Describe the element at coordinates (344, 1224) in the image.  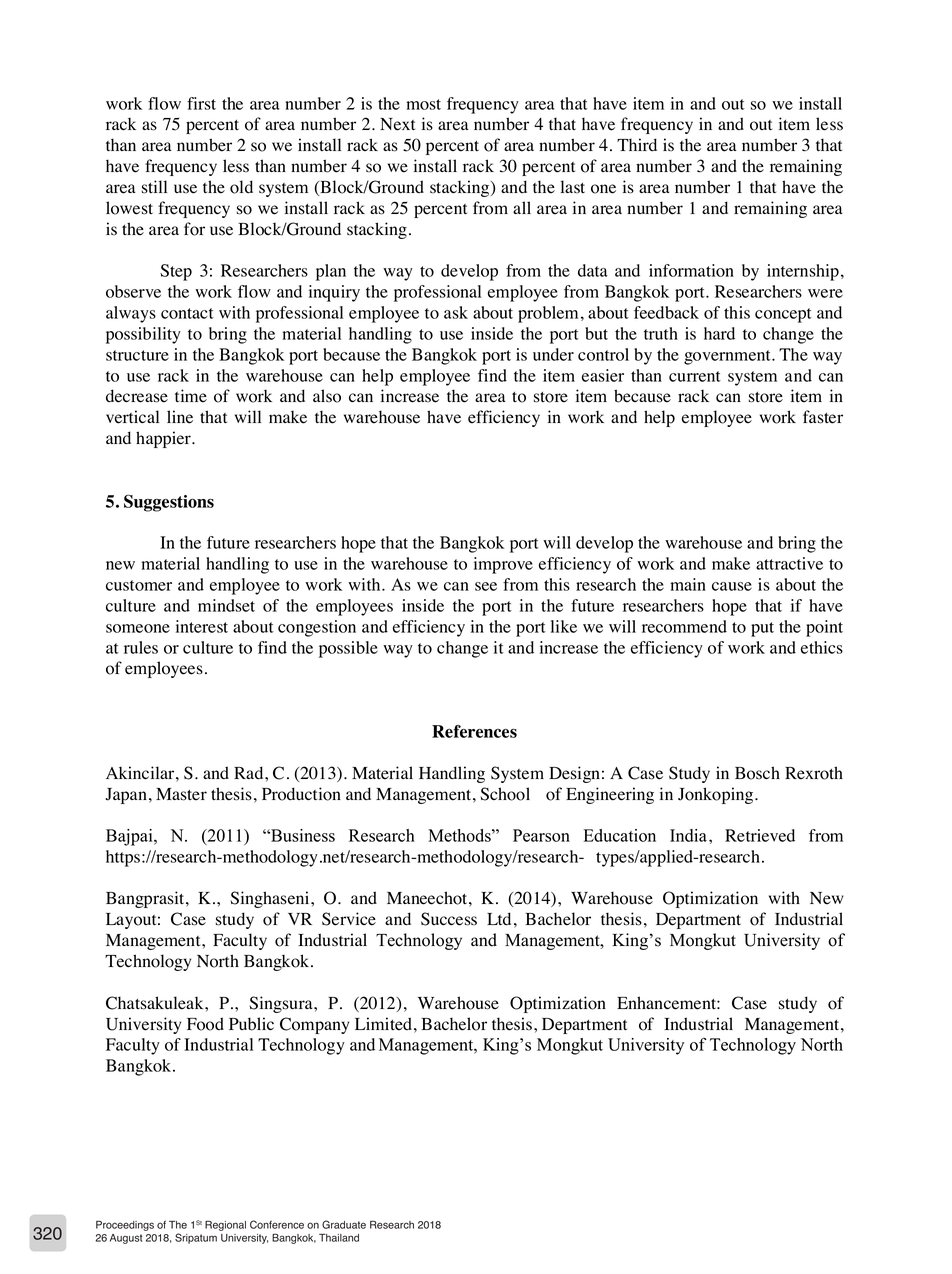
I see `Graduate` at that location.
